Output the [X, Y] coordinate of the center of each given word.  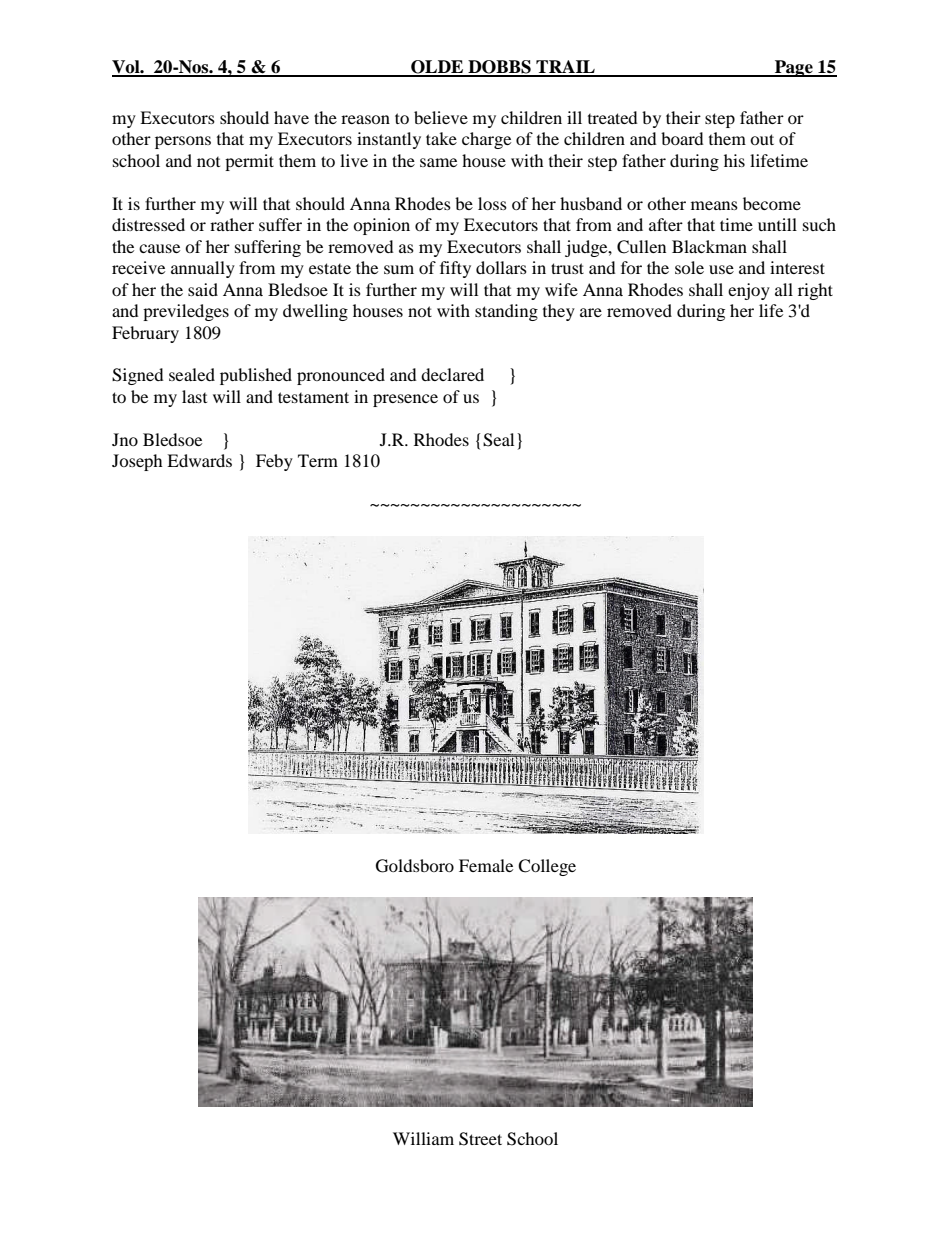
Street [480, 1139]
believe [441, 117]
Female [486, 865]
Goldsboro [415, 866]
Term [318, 460]
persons [183, 142]
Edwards [199, 460]
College [547, 867]
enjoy [749, 291]
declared [452, 374]
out [762, 139]
